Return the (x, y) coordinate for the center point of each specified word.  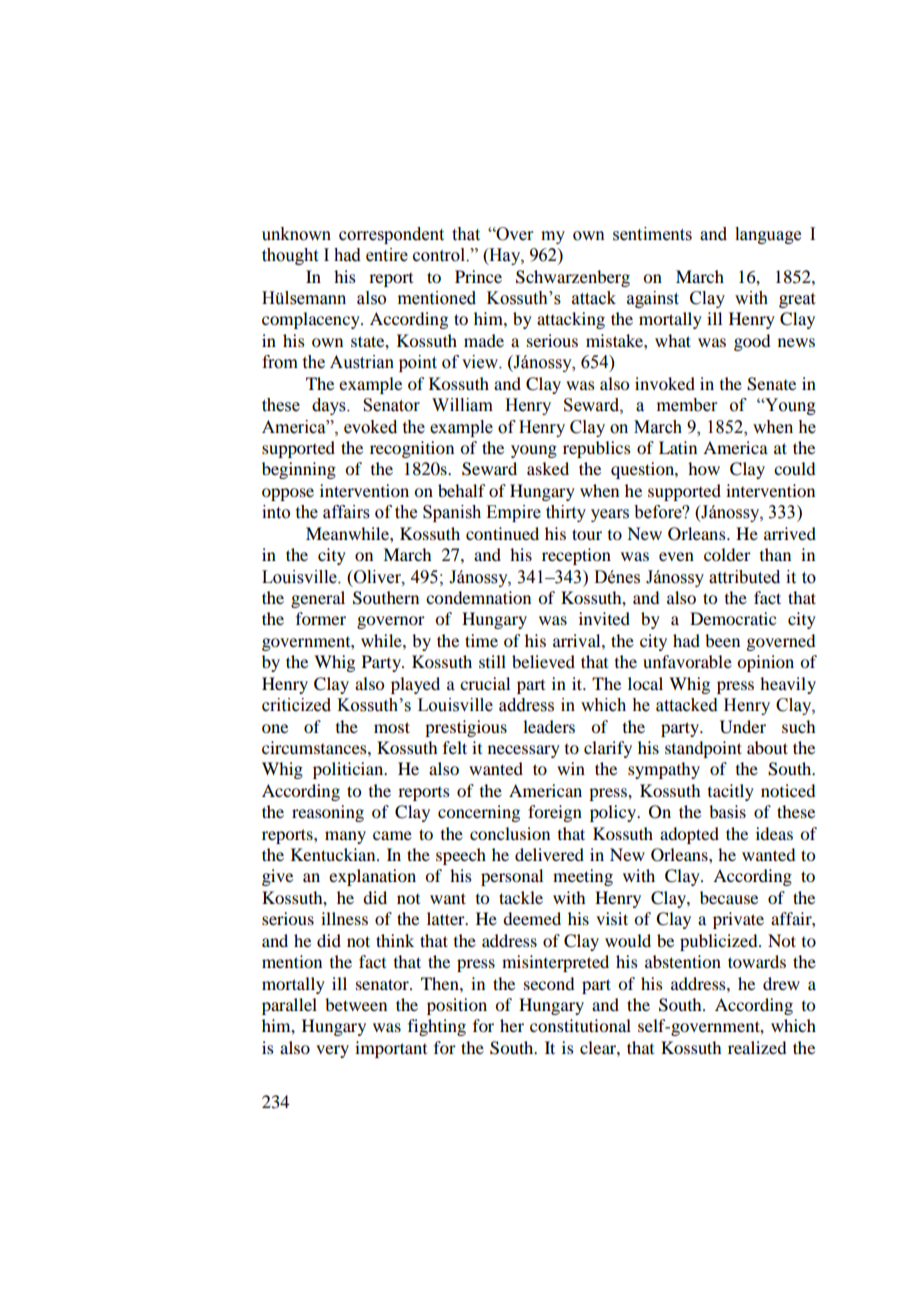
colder (727, 554)
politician (349, 770)
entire (387, 255)
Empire (513, 513)
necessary (524, 751)
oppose (288, 494)
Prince (478, 276)
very (332, 1051)
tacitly (731, 792)
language (768, 235)
